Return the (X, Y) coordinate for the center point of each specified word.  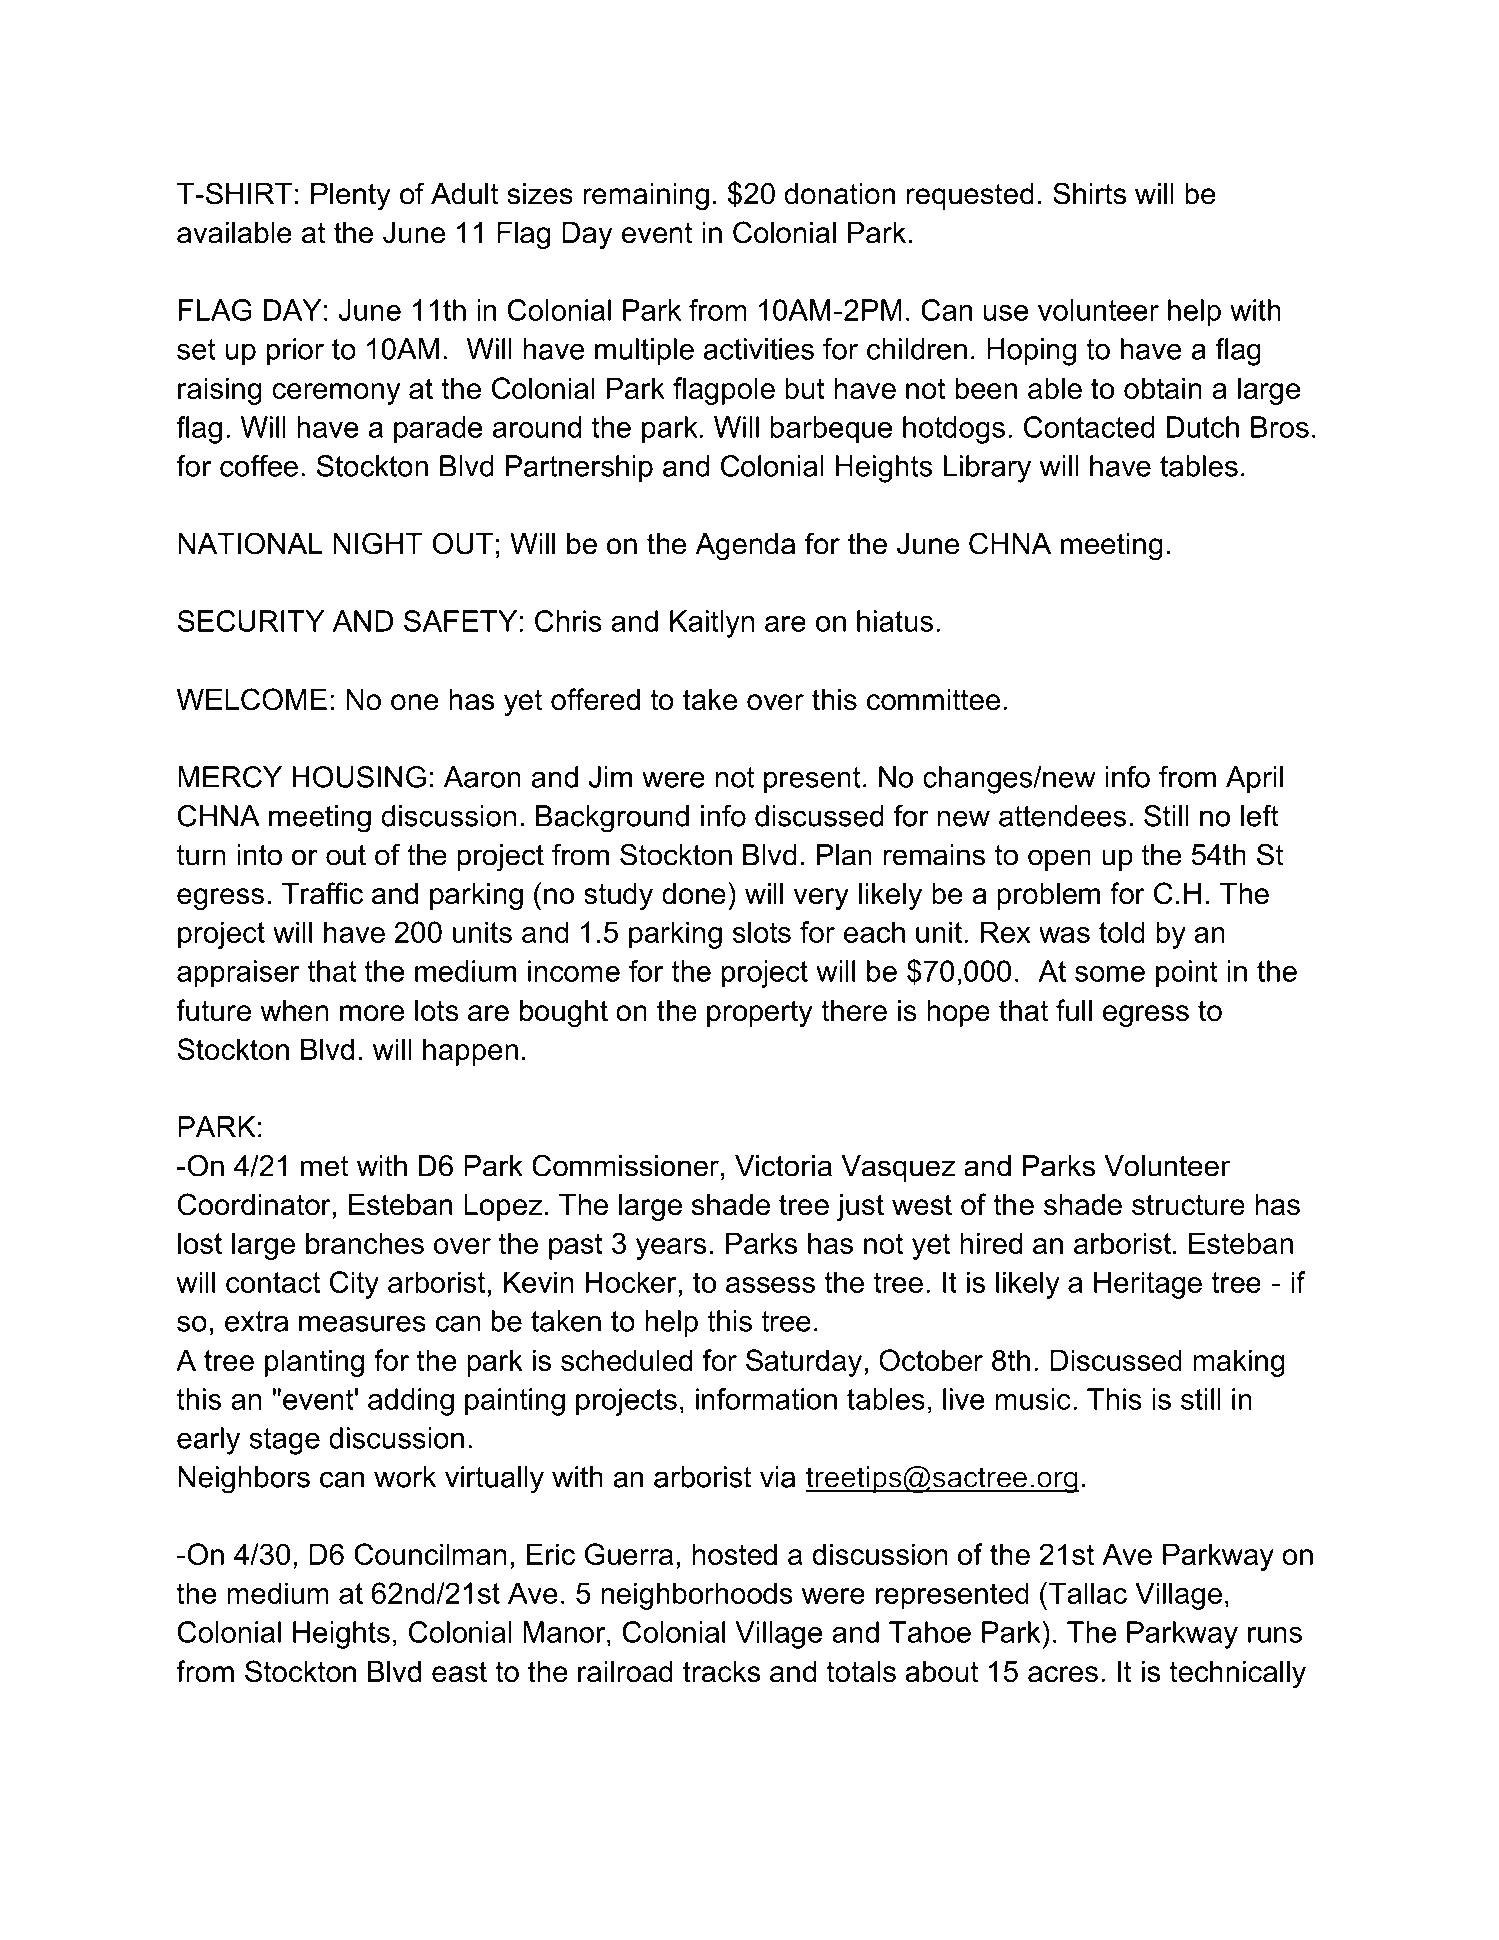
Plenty (351, 196)
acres (1063, 1674)
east (459, 1672)
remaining (646, 196)
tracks (721, 1672)
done (694, 894)
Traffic (322, 893)
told (1122, 932)
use (1005, 313)
